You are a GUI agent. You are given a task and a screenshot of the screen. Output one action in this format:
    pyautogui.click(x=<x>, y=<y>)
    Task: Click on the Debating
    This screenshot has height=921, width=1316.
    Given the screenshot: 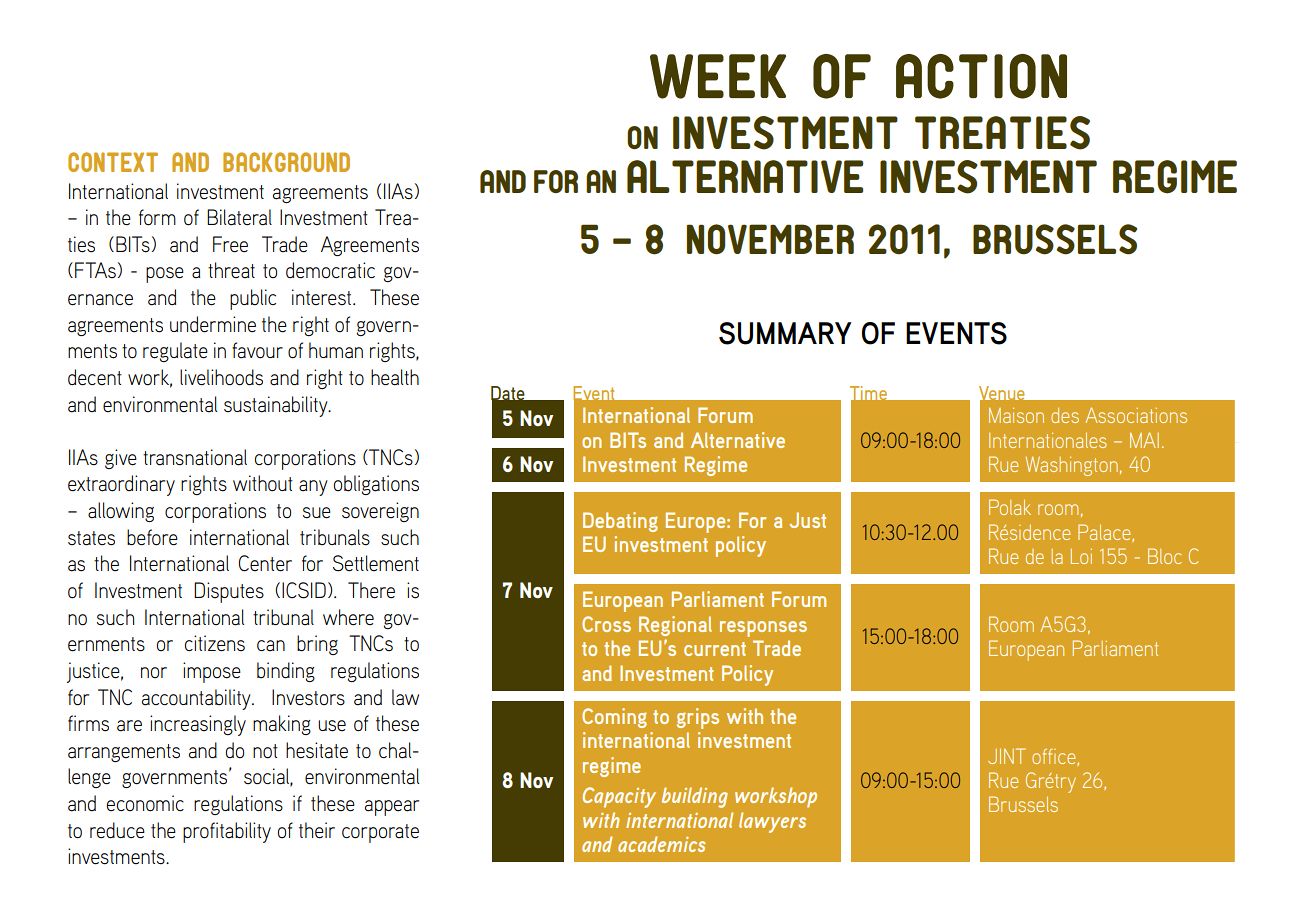 What is the action you would take?
    pyautogui.click(x=620, y=522)
